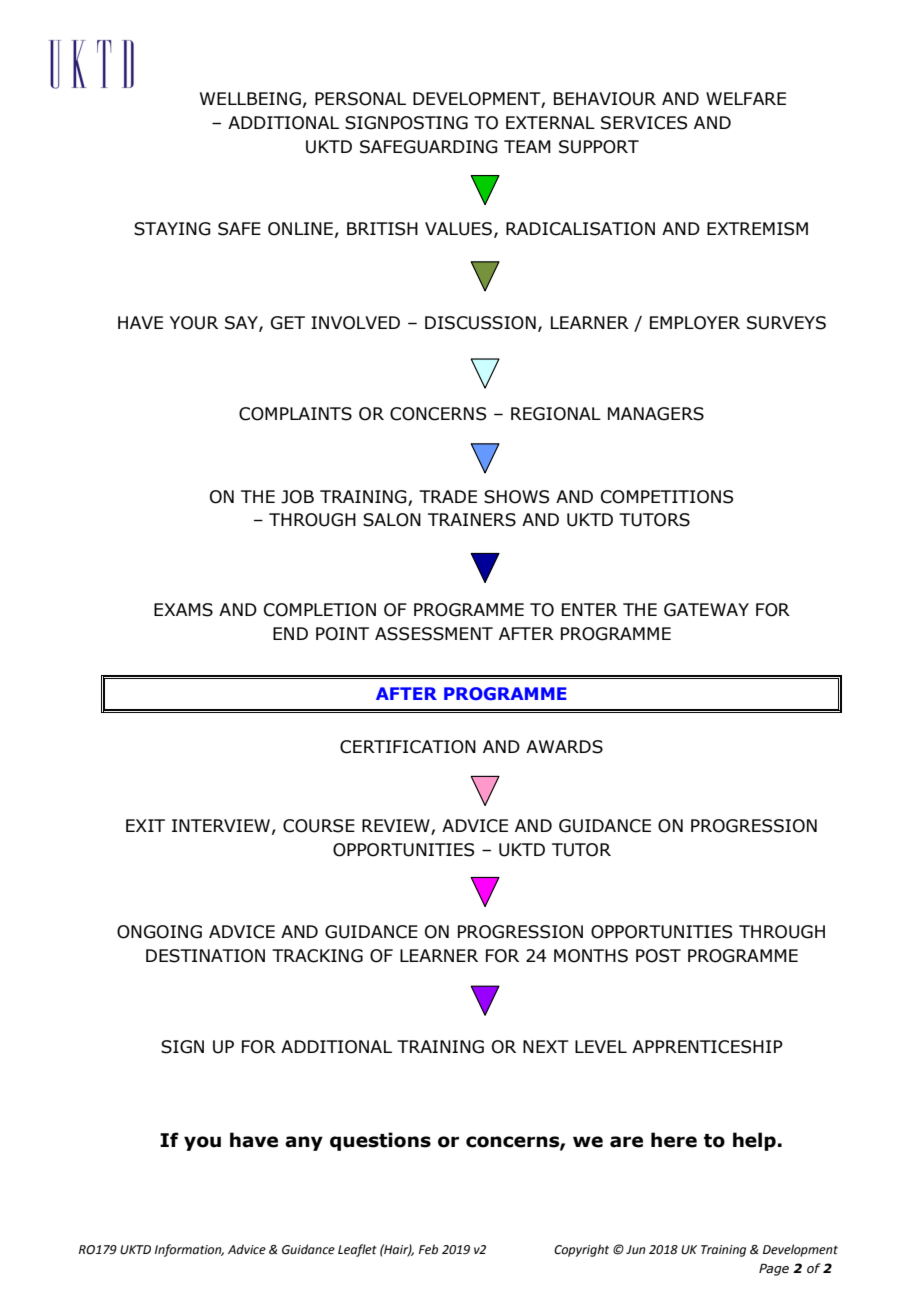 Image resolution: width=924 pixels, height=1308 pixels. I want to click on ASSESSMENT, so click(434, 634).
